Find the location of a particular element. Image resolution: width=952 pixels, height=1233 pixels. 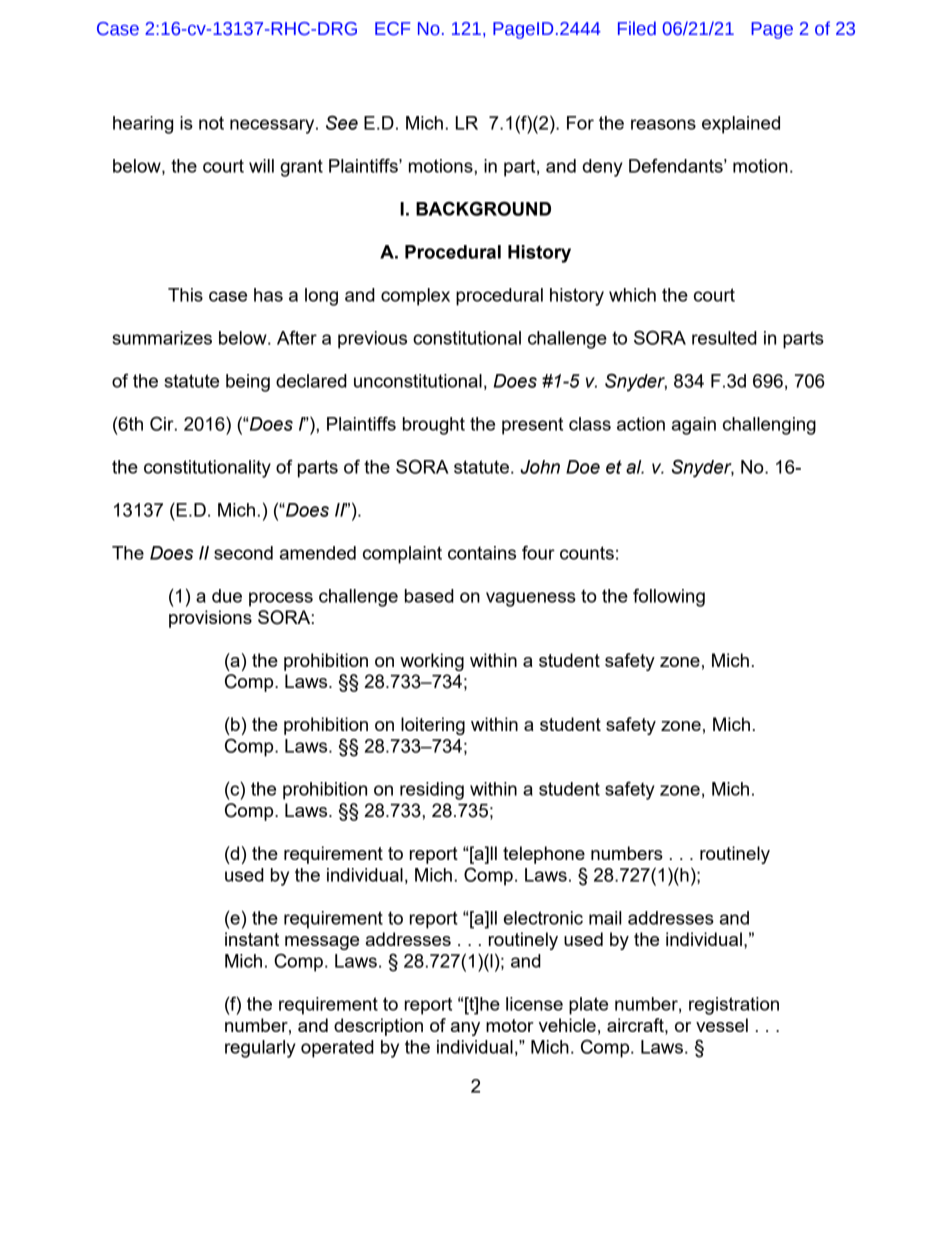

following is located at coordinates (669, 597).
